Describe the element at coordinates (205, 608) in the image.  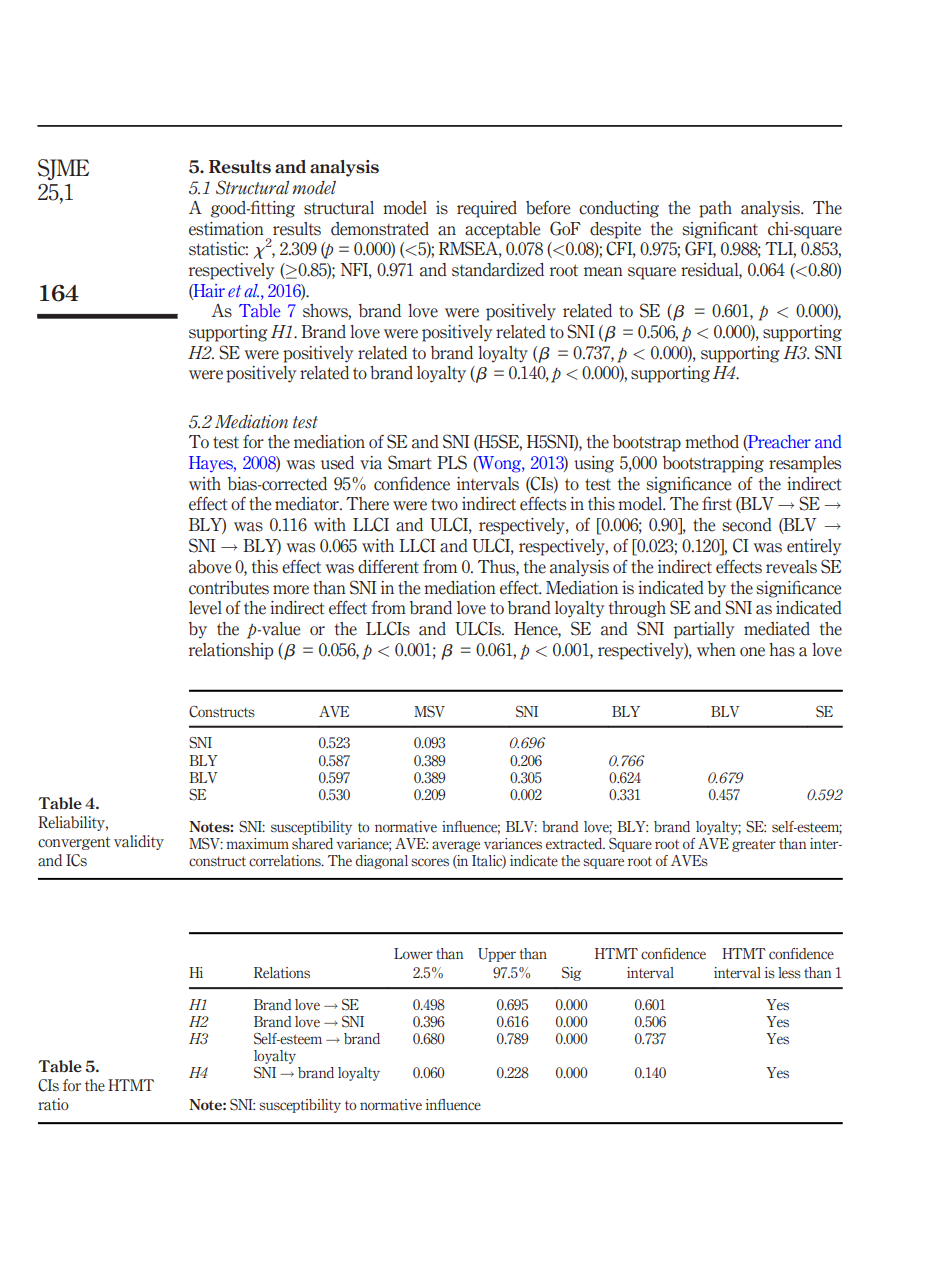
I see `level` at that location.
